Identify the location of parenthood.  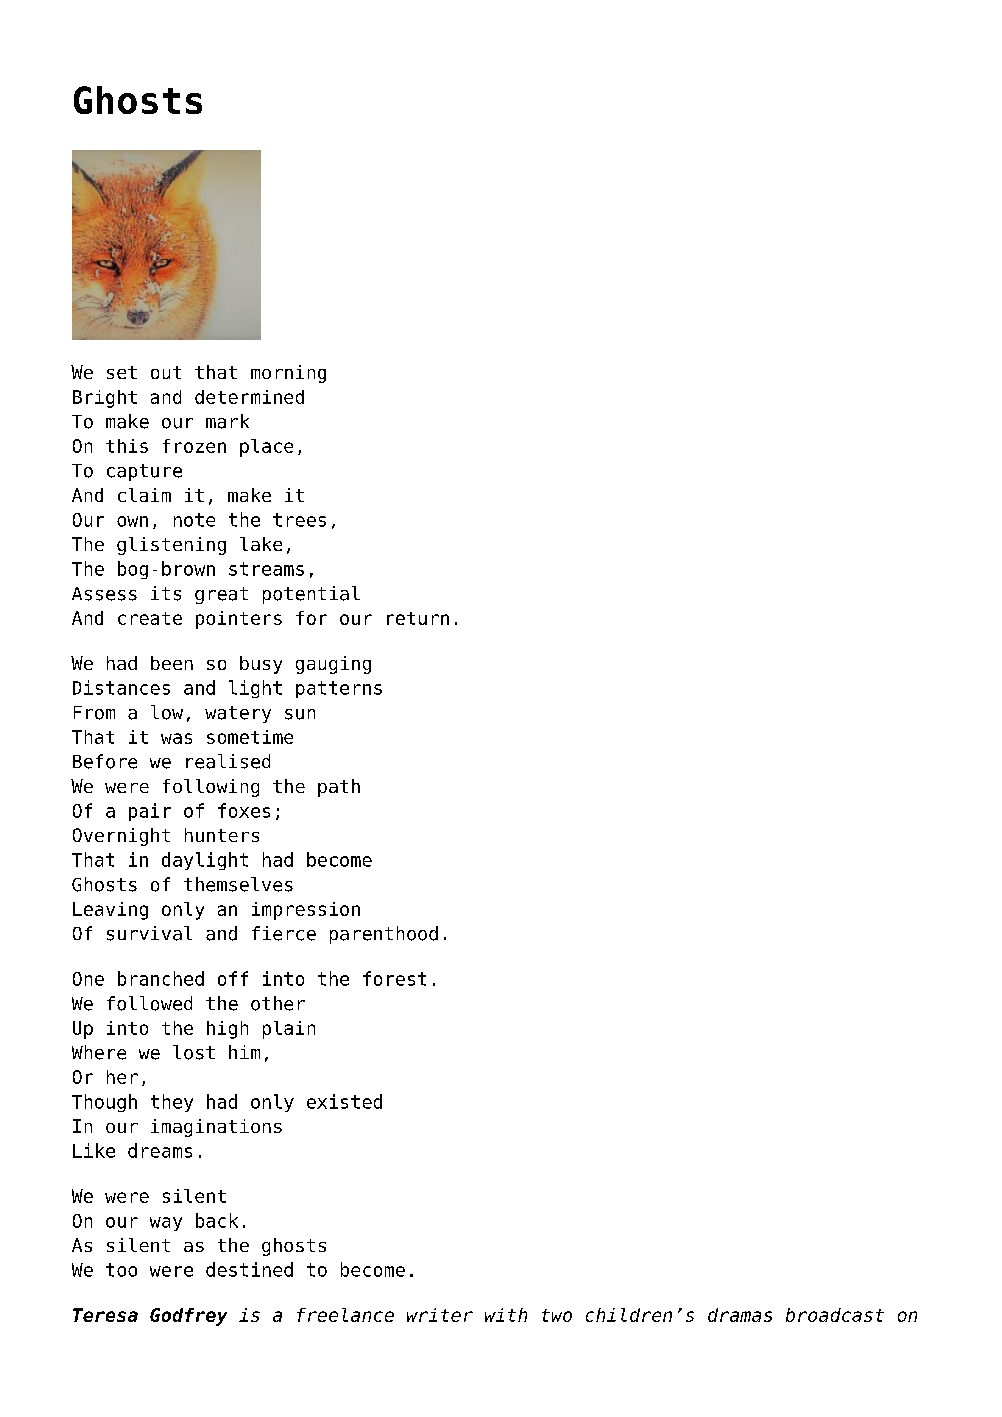
(384, 935).
